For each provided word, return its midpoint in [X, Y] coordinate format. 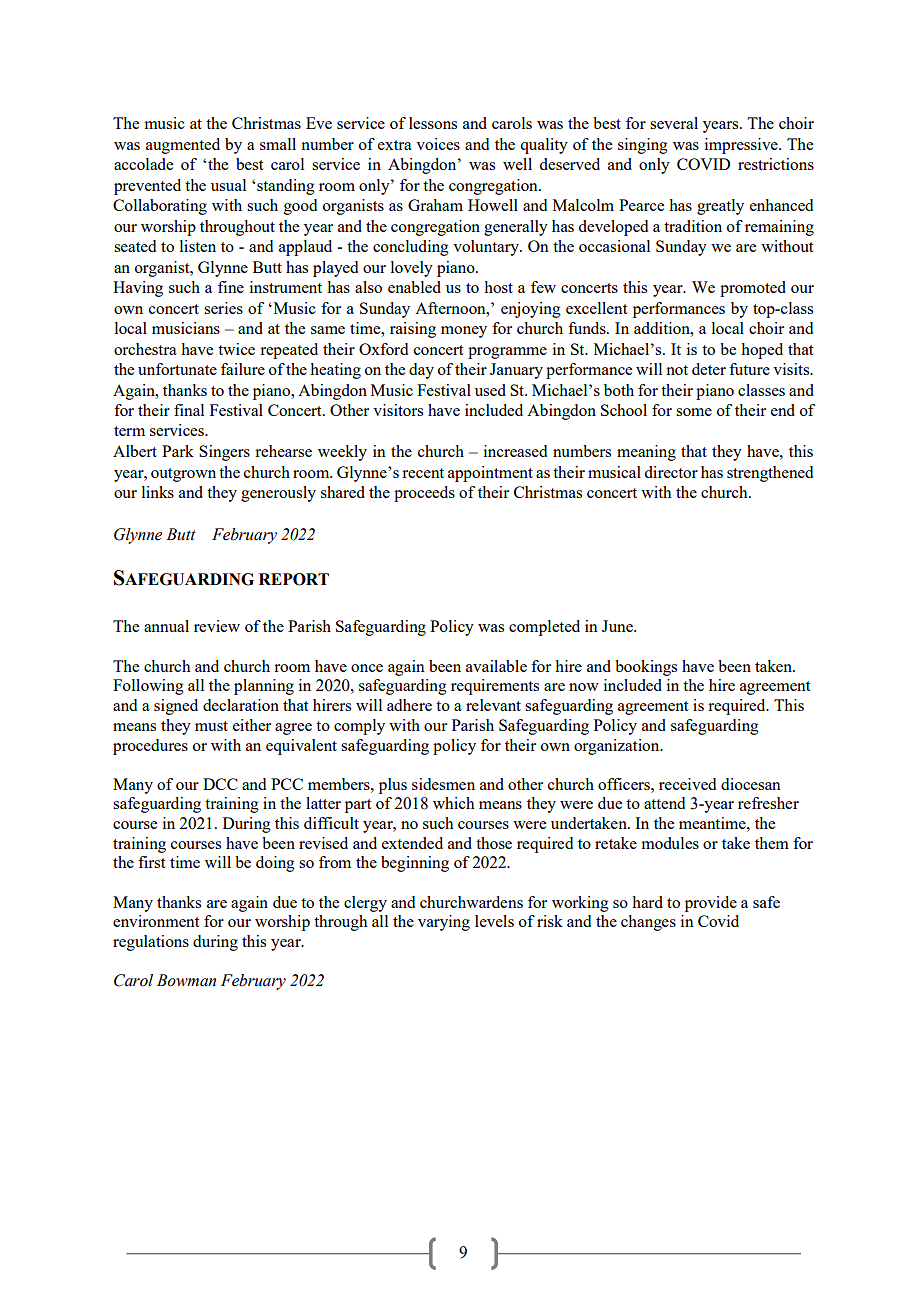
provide [711, 904]
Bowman [186, 980]
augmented [183, 146]
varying [444, 923]
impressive [742, 146]
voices [438, 144]
